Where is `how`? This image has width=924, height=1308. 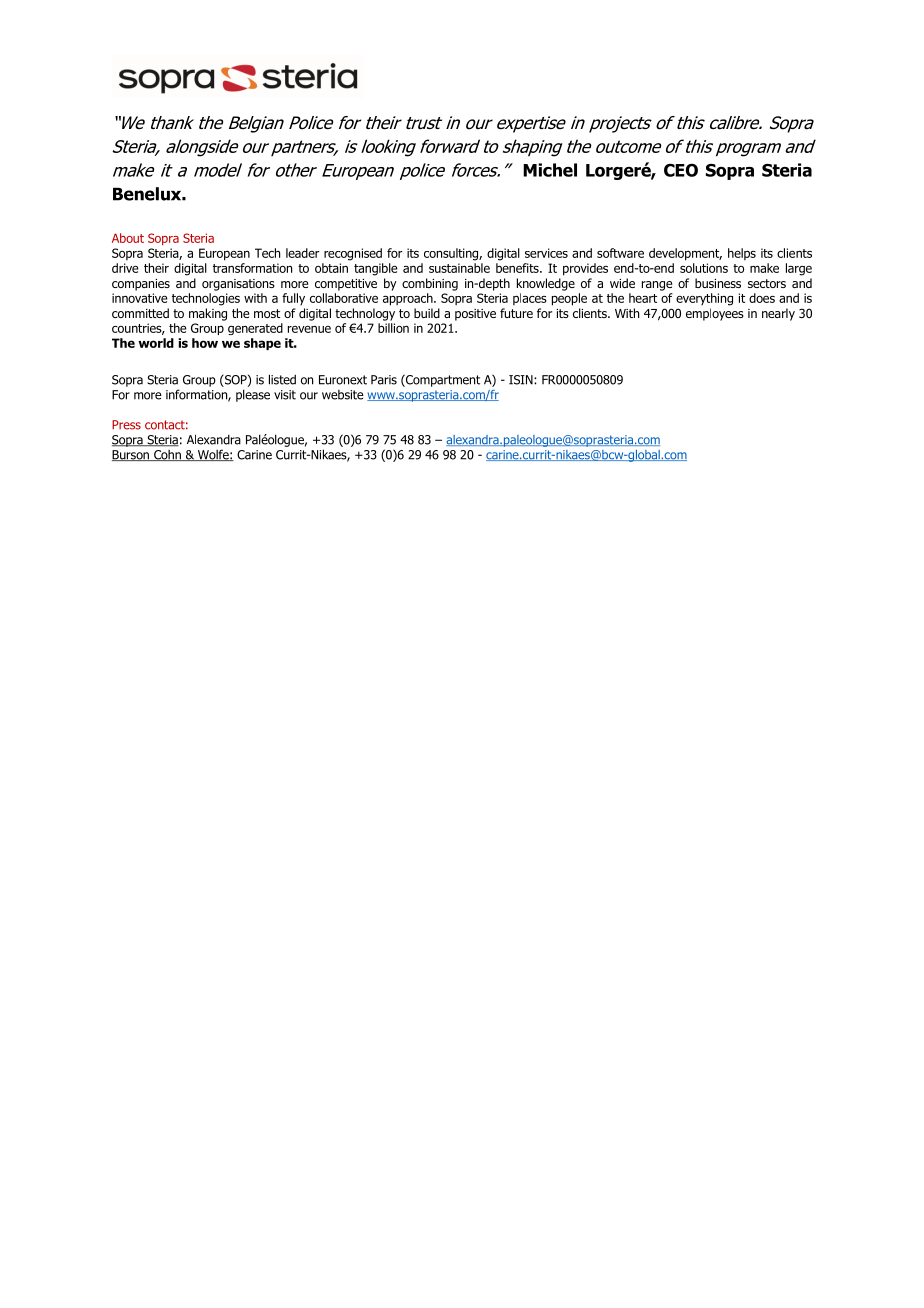 how is located at coordinates (205, 343).
